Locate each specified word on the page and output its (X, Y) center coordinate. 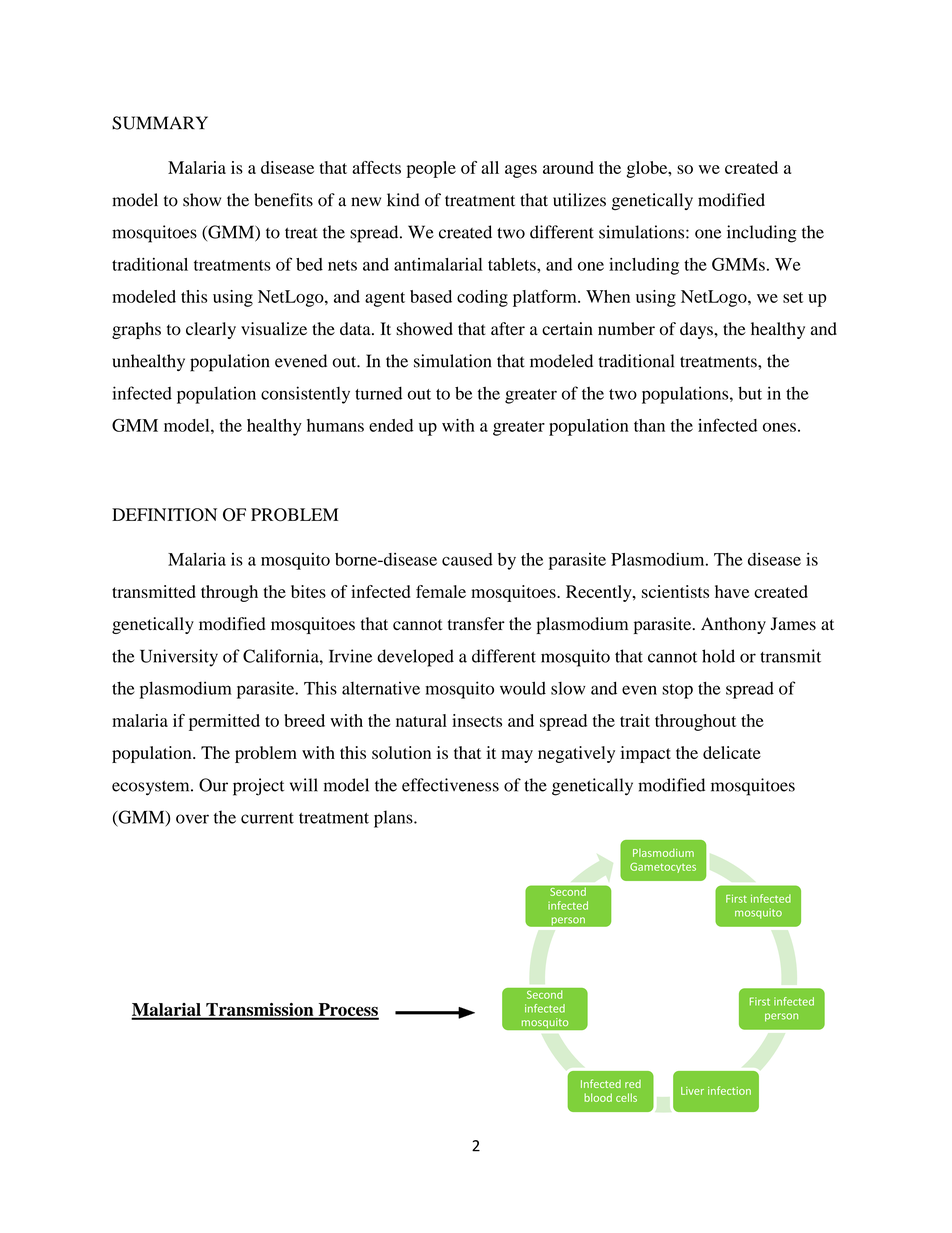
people (431, 169)
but (750, 393)
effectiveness (450, 785)
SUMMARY (160, 123)
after (508, 328)
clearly (211, 330)
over (192, 819)
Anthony (733, 625)
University (179, 658)
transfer (476, 623)
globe (648, 169)
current (267, 818)
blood (598, 1097)
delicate (732, 752)
